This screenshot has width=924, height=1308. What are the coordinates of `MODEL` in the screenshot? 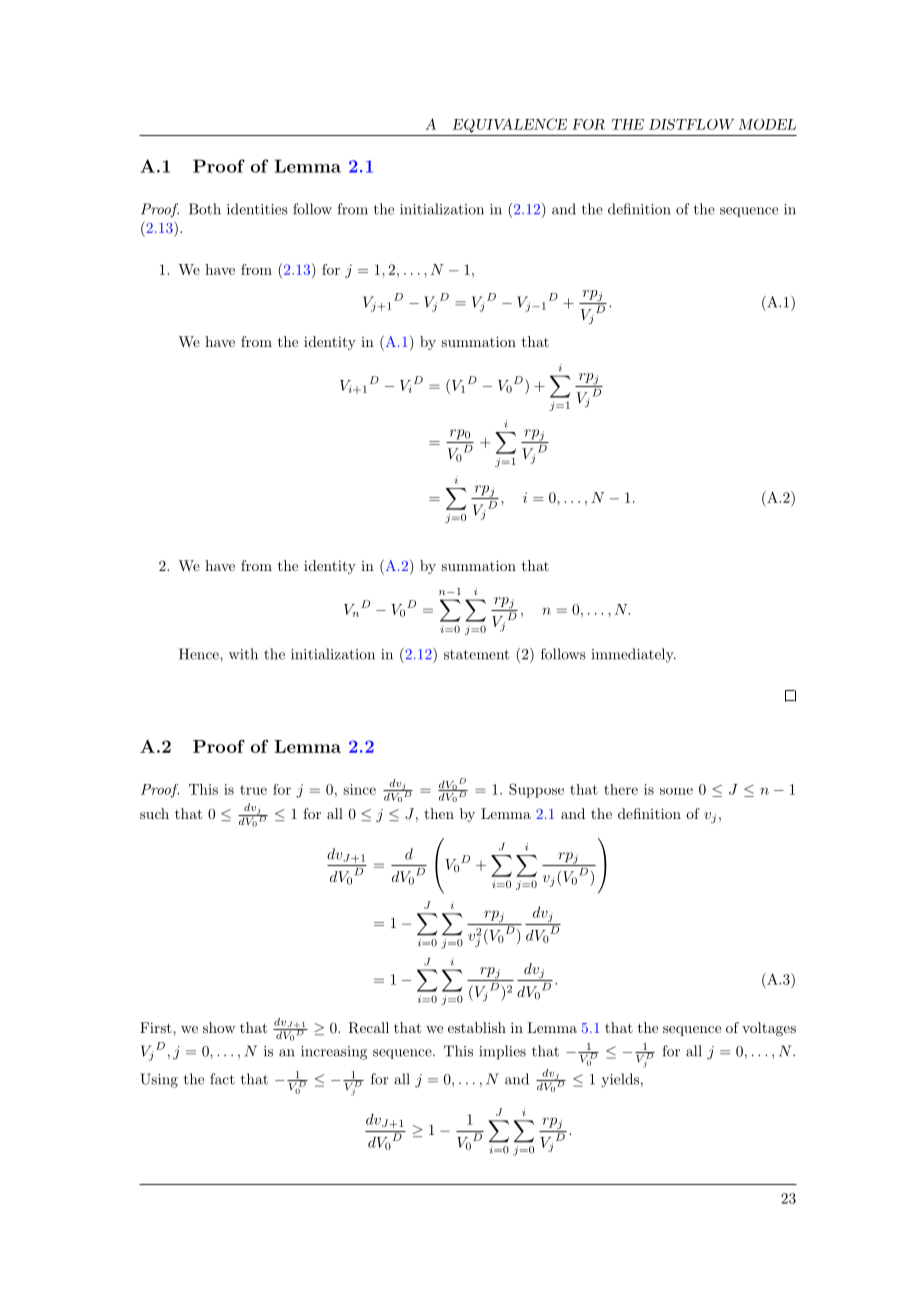 It's located at (767, 124).
